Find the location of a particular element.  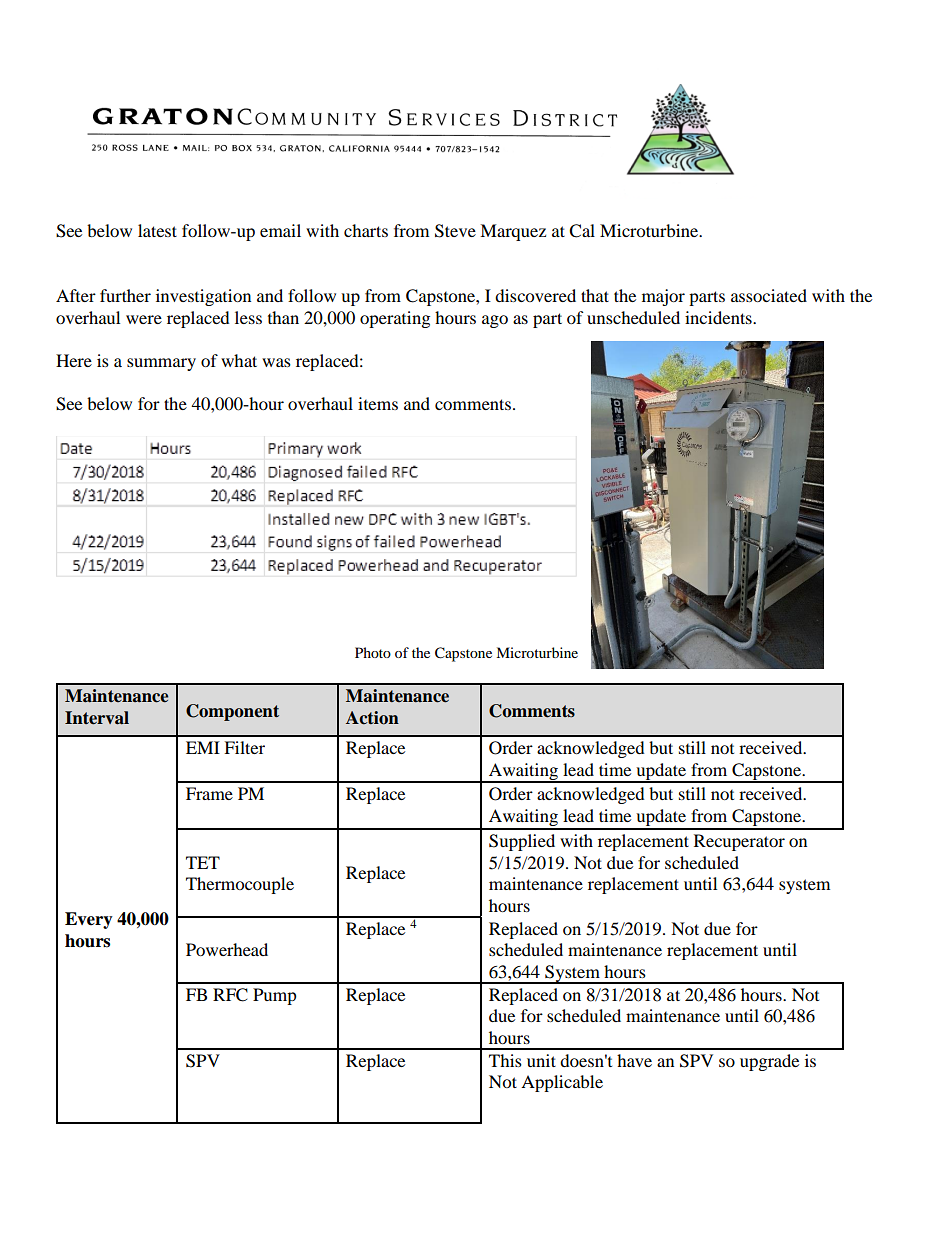

Steve is located at coordinates (455, 231).
